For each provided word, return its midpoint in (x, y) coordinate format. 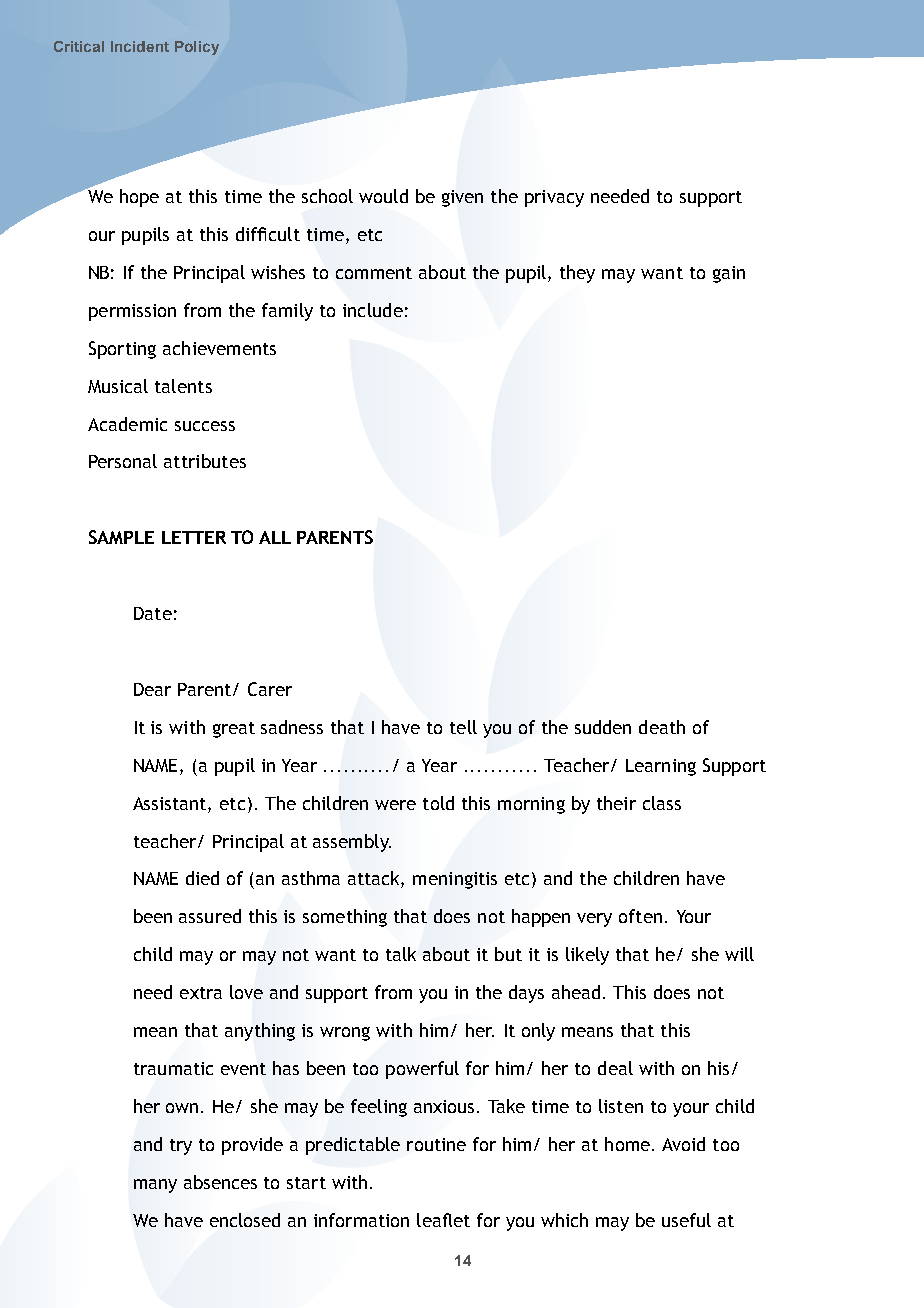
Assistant (171, 803)
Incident (140, 46)
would (383, 196)
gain (729, 274)
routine (436, 1144)
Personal (123, 461)
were (395, 805)
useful (686, 1220)
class (662, 803)
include (373, 310)
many (155, 1186)
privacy (554, 198)
